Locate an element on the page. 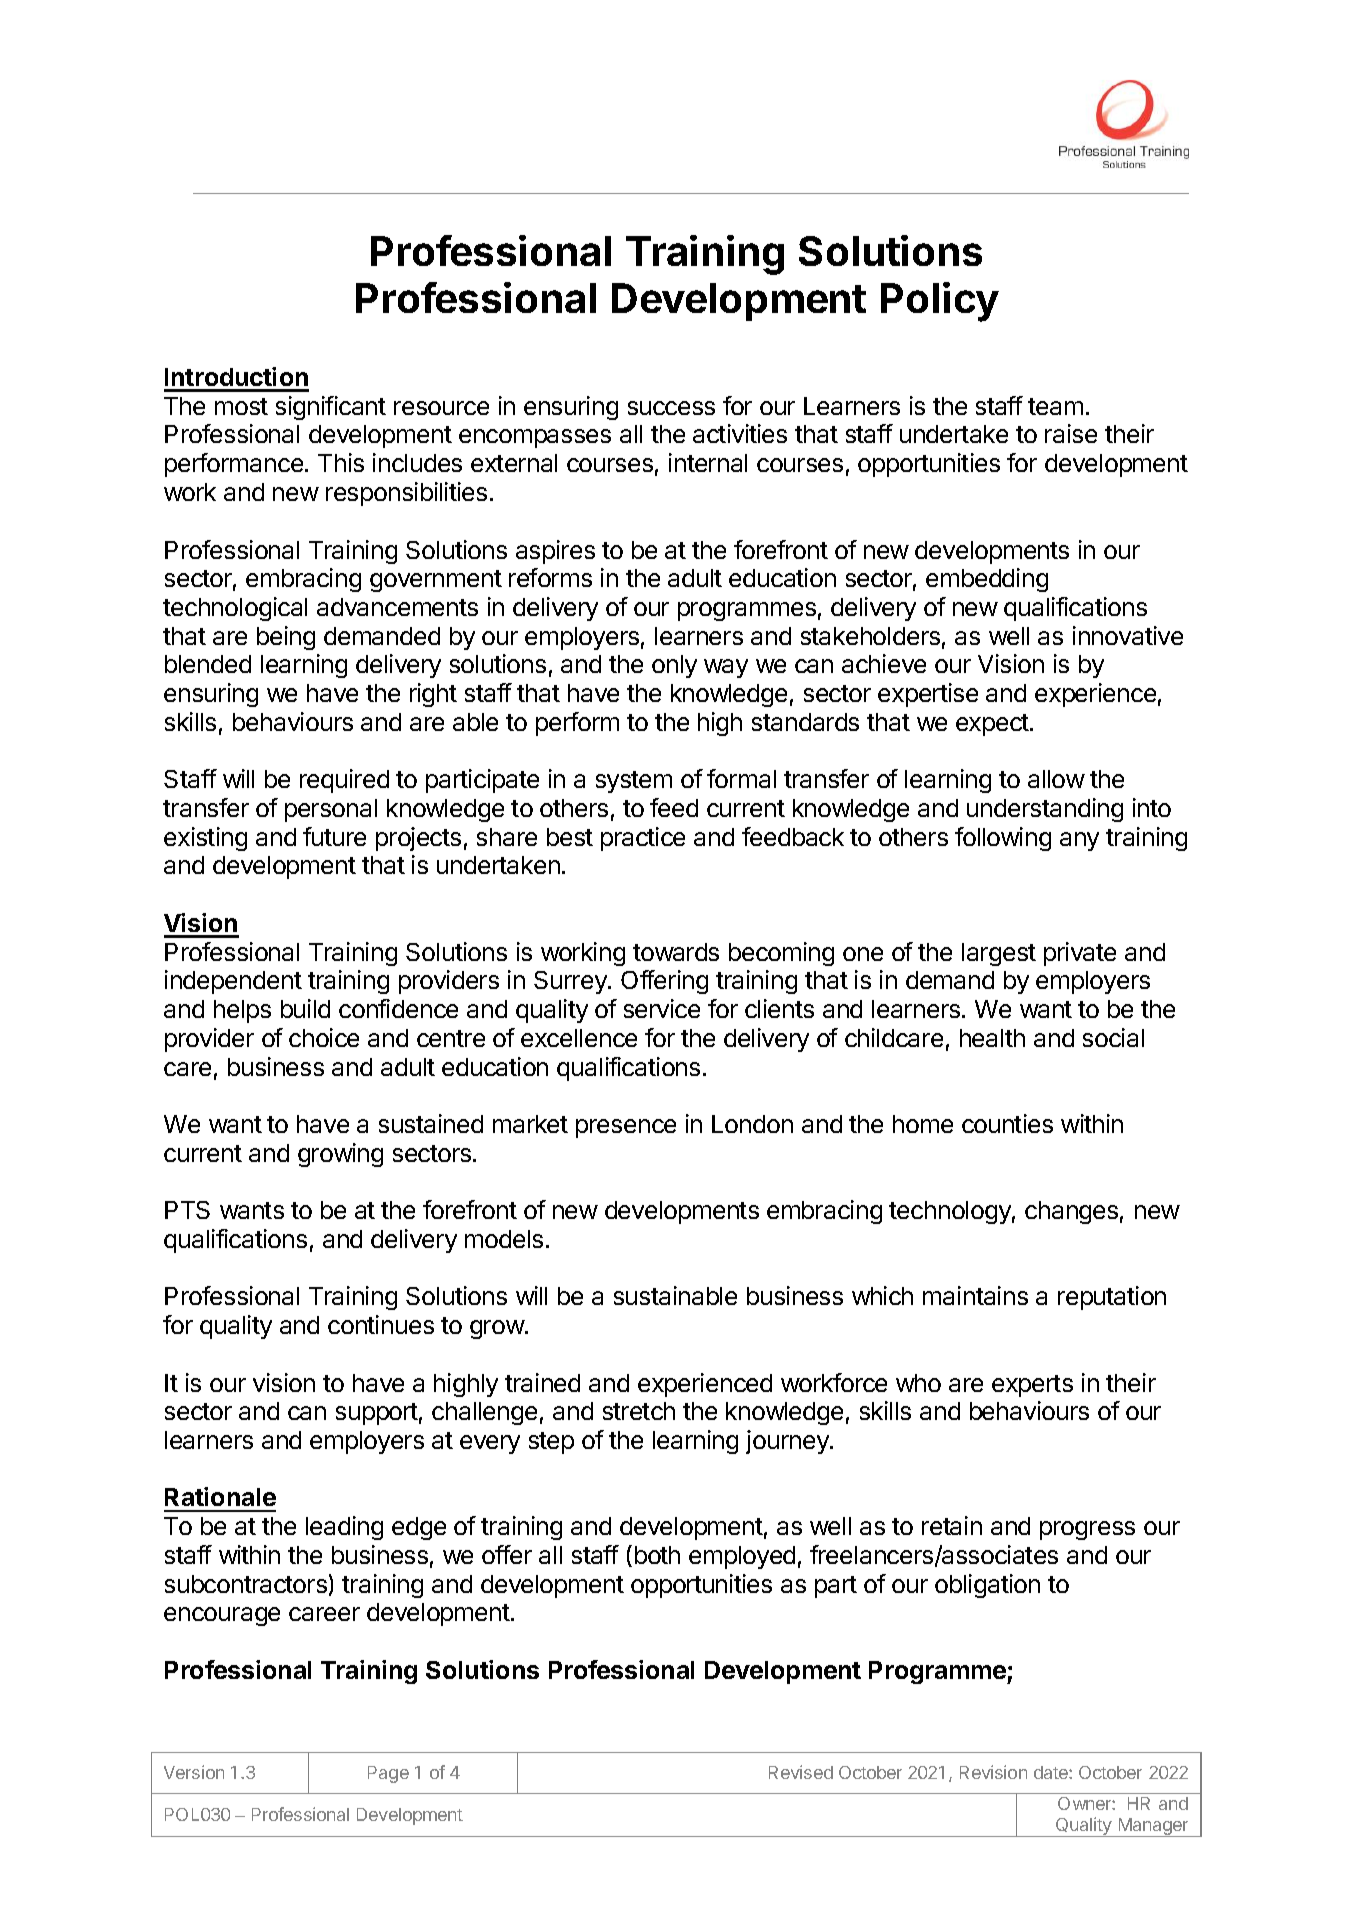 The width and height of the page is (1352, 1912). Revised is located at coordinates (801, 1772).
